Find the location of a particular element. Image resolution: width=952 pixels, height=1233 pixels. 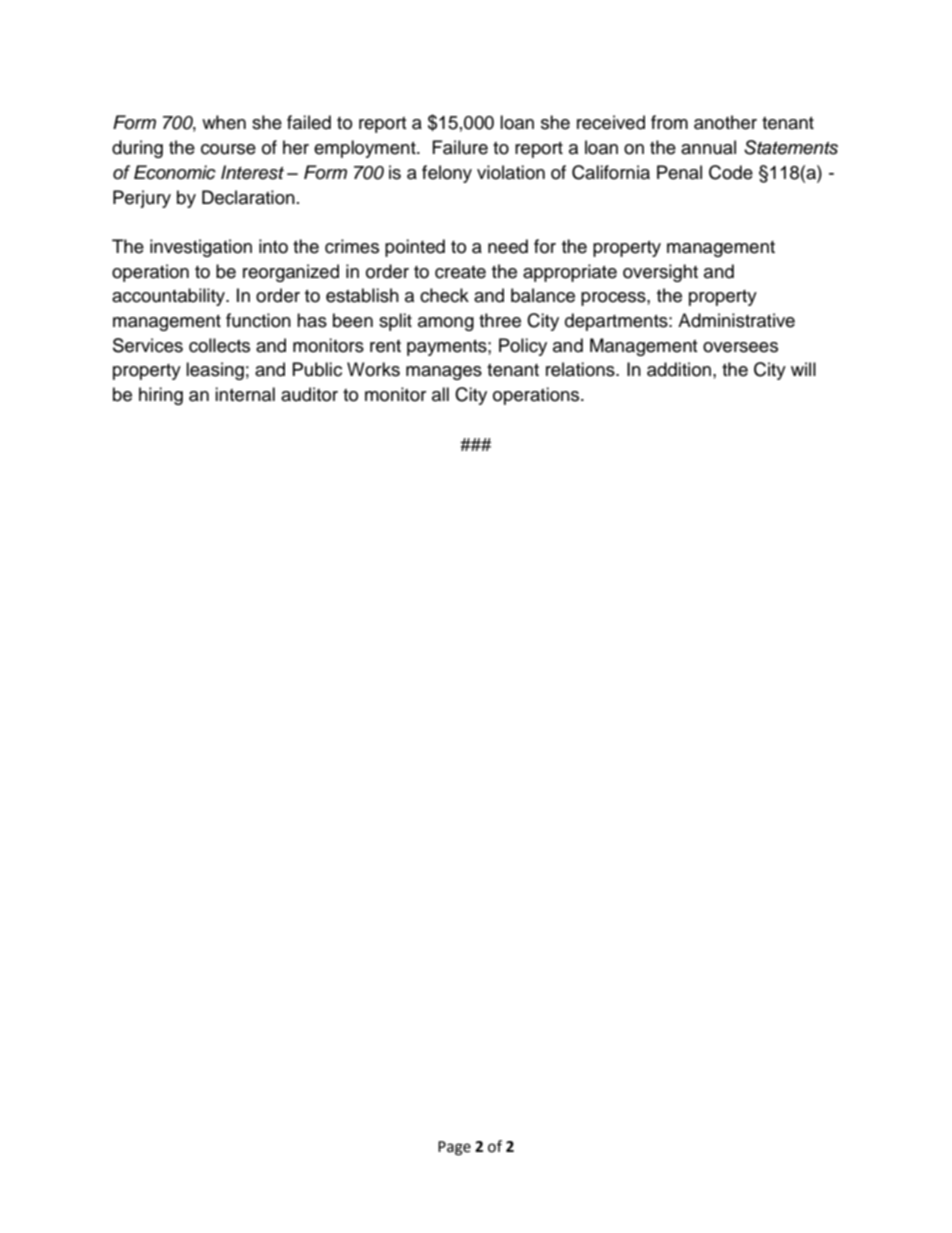

internal is located at coordinates (245, 394).
